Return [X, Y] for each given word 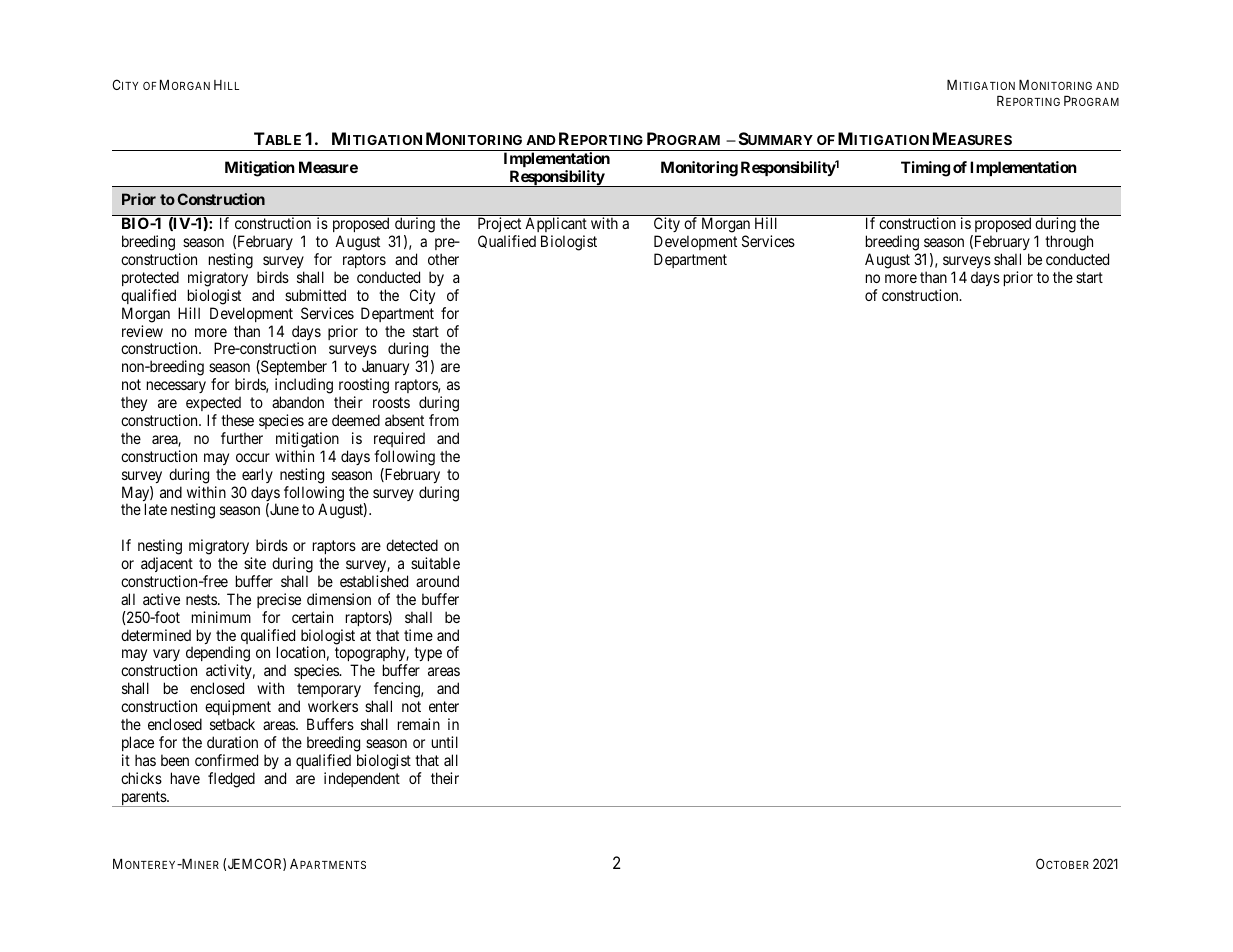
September [293, 369]
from [444, 420]
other [443, 259]
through [1069, 243]
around [437, 581]
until [445, 742]
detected [412, 545]
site [255, 563]
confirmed [226, 760]
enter [444, 706]
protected [150, 278]
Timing [925, 169]
